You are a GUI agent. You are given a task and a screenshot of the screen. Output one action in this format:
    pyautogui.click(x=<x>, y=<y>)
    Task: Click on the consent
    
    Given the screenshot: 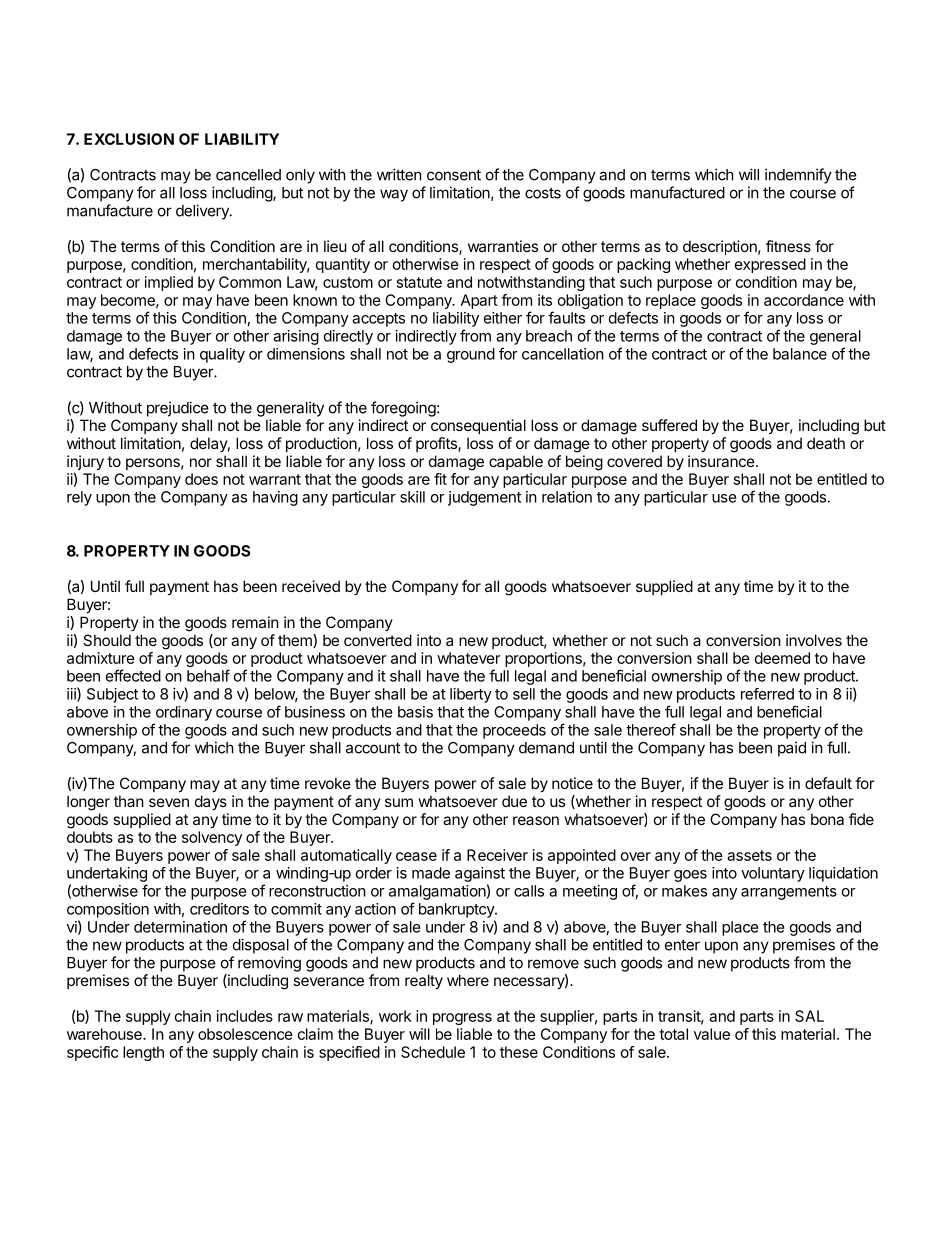 What is the action you would take?
    pyautogui.click(x=454, y=175)
